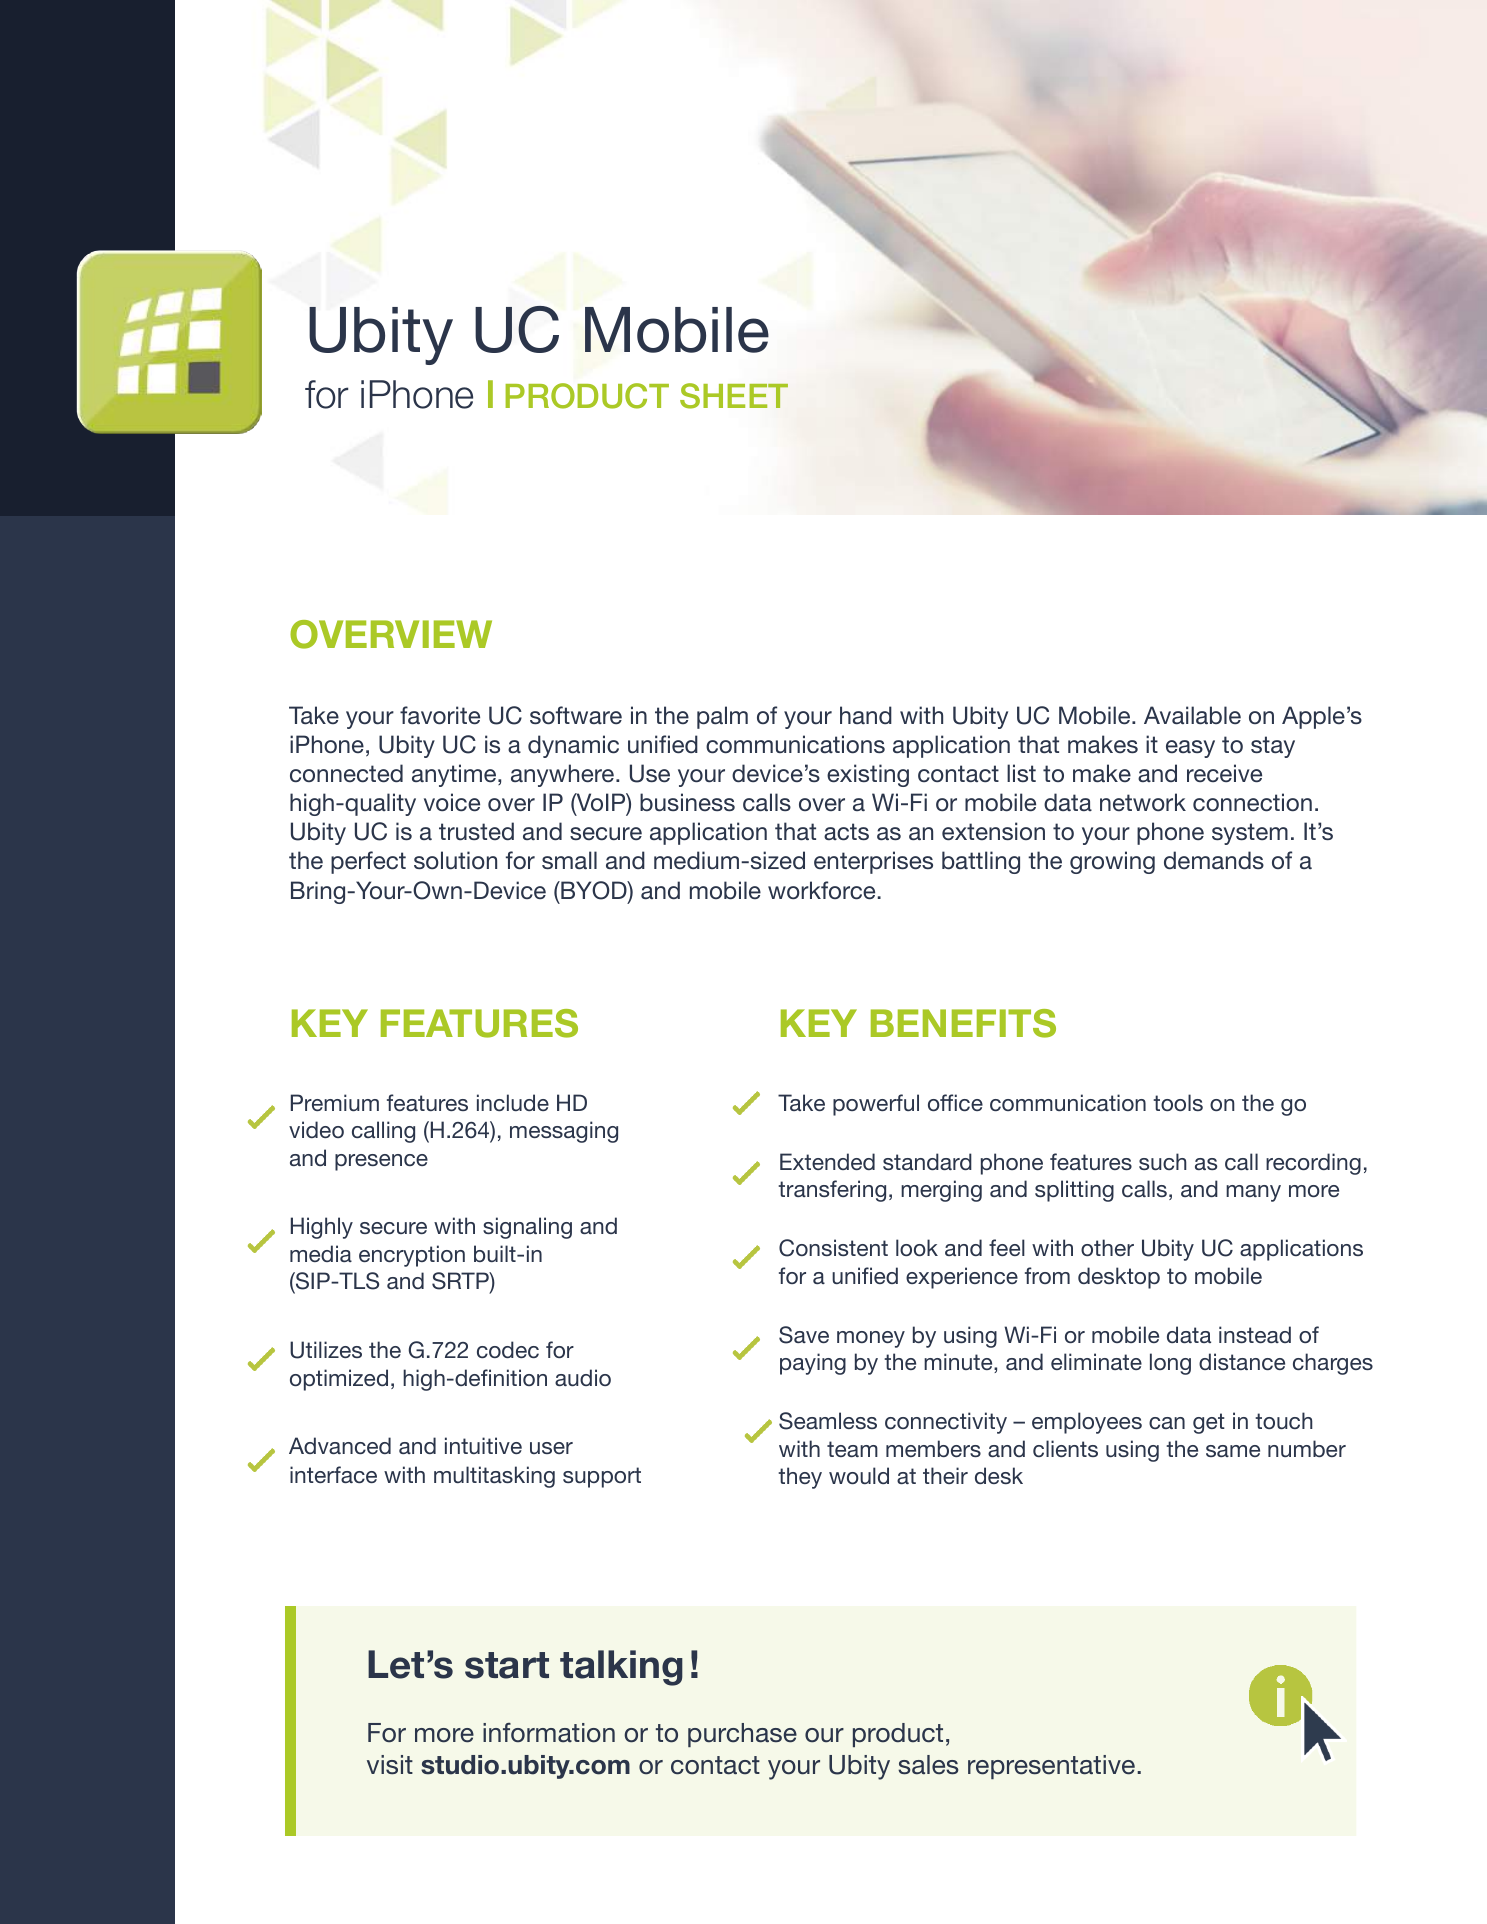  Describe the element at coordinates (390, 1764) in the screenshot. I see `visit` at that location.
